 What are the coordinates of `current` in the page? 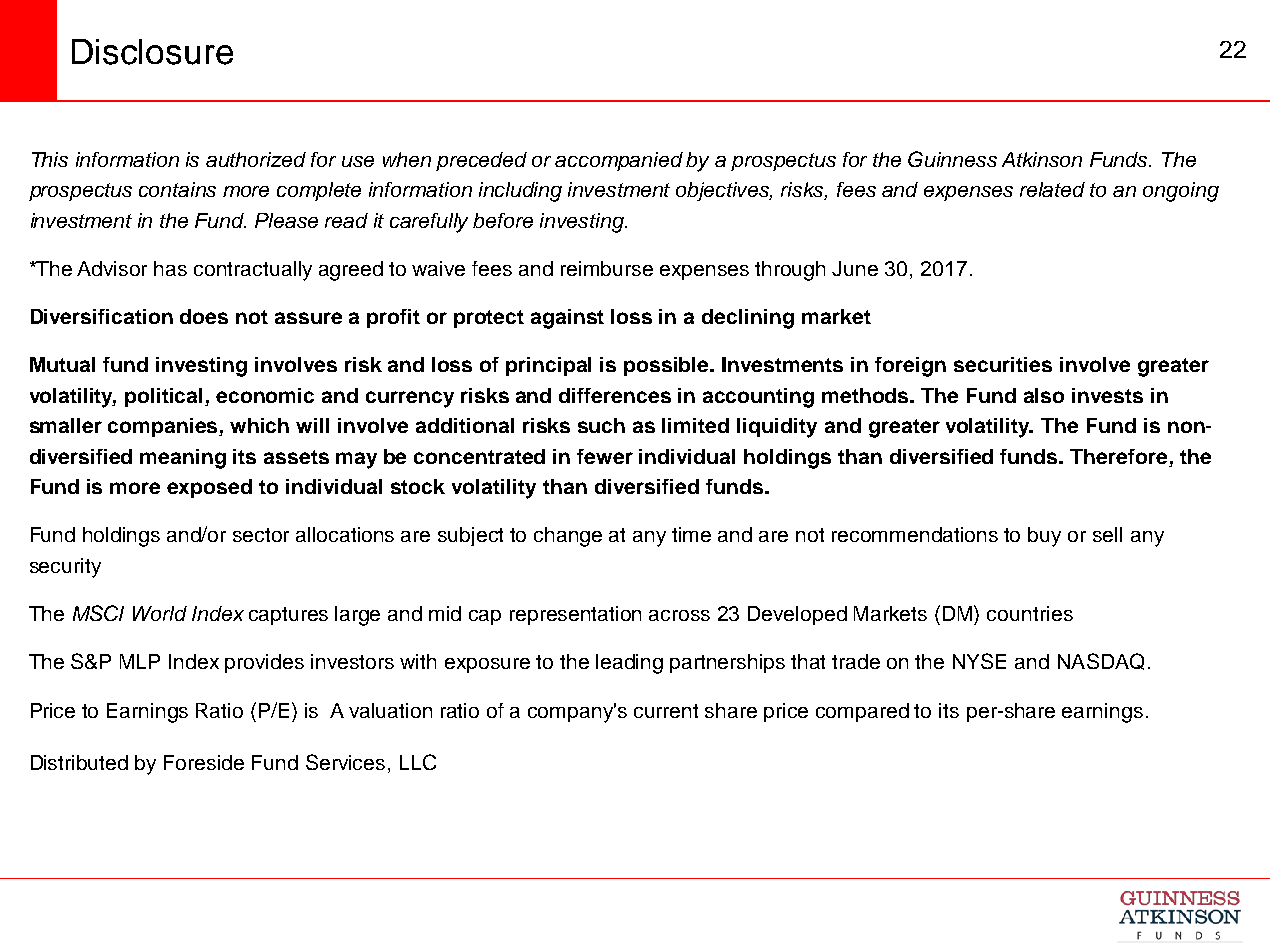 It's located at (666, 711).
